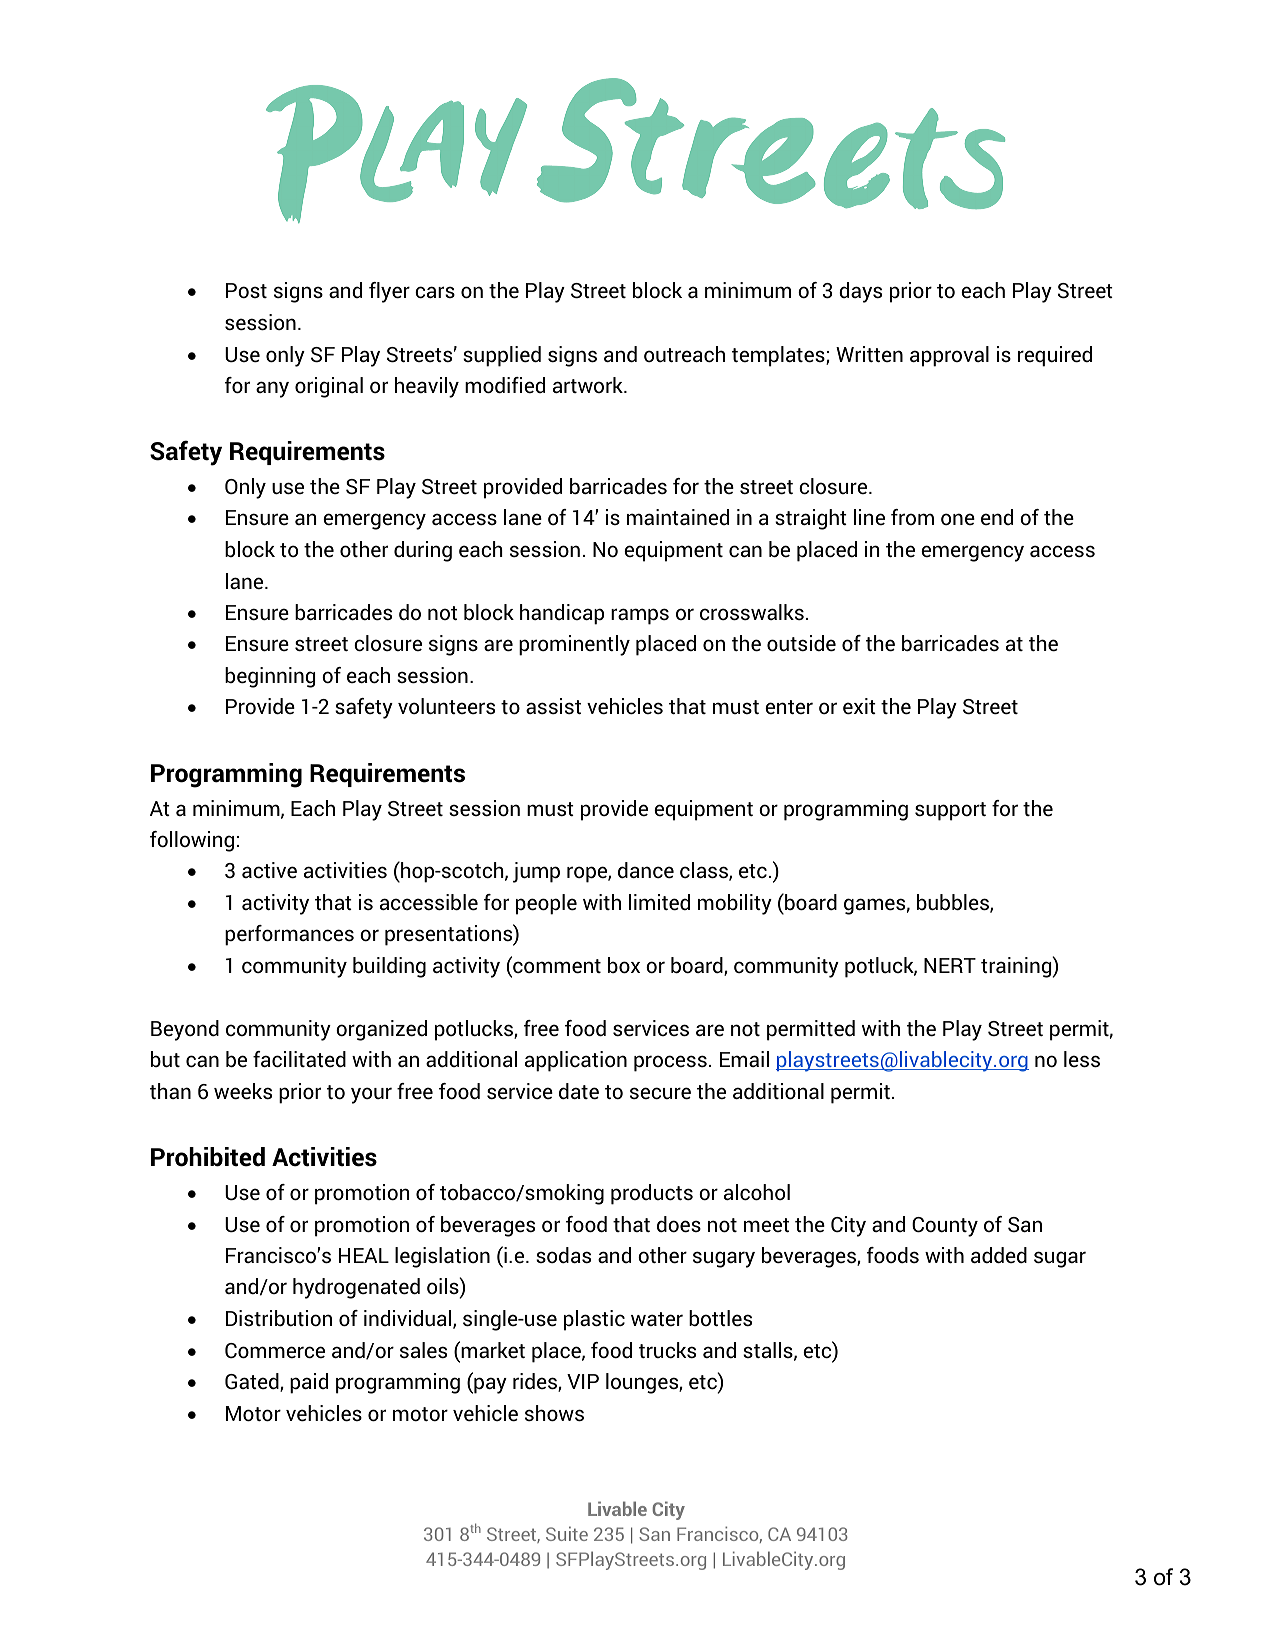 This screenshot has width=1272, height=1646. Describe the element at coordinates (289, 935) in the screenshot. I see `performances` at that location.
